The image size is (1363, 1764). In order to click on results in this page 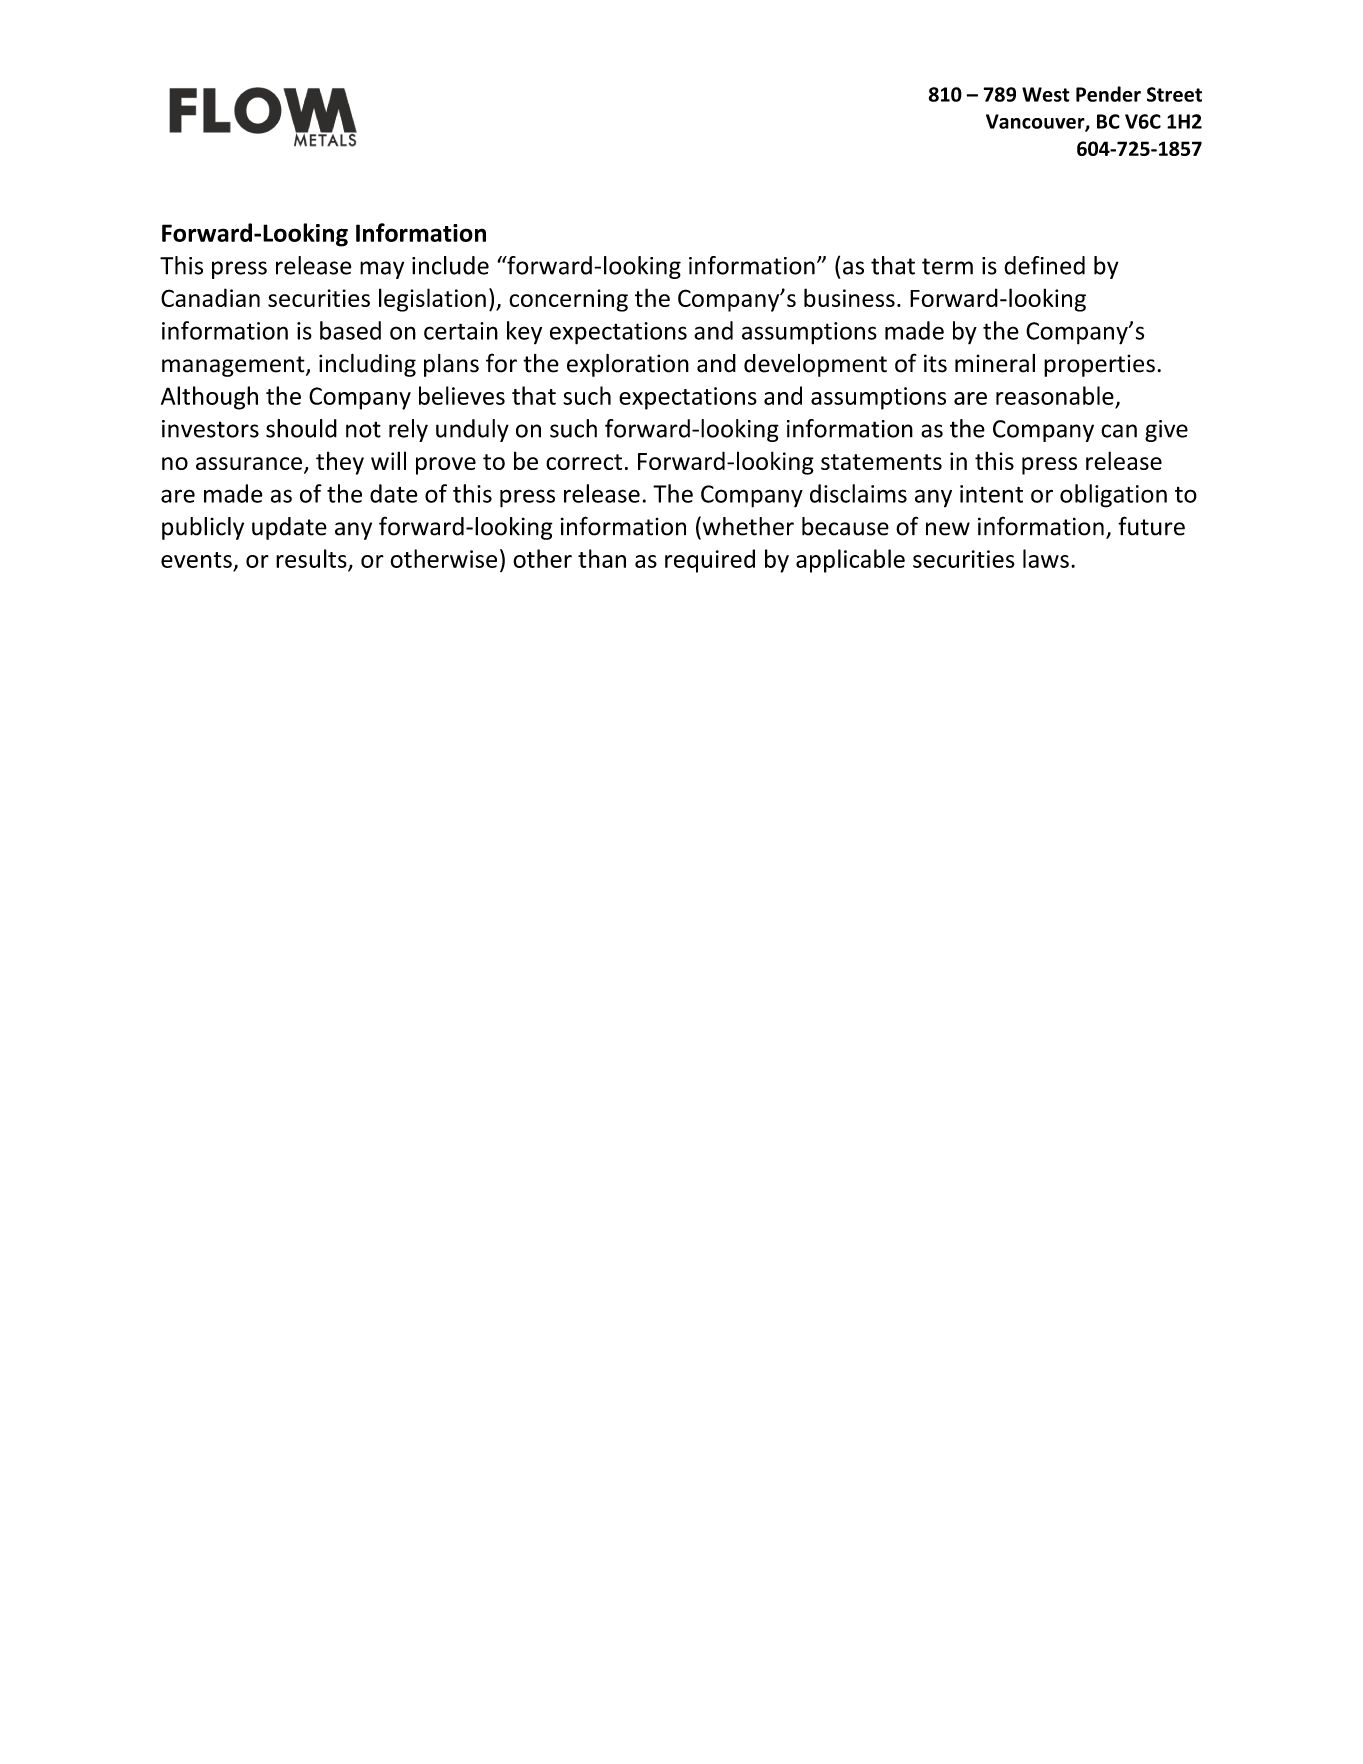, I will do `click(312, 559)`.
